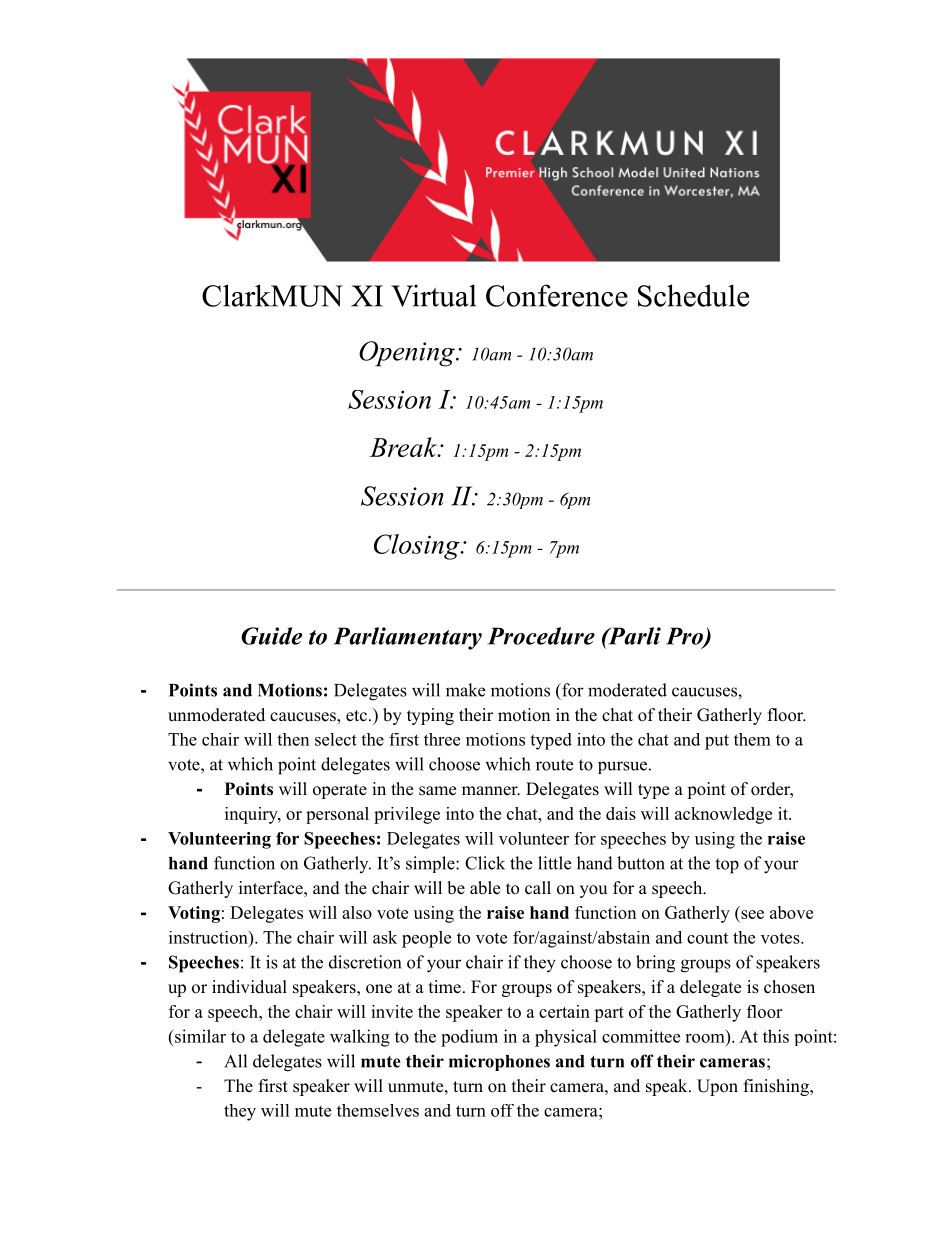  Describe the element at coordinates (499, 1062) in the page. I see `microphones` at that location.
